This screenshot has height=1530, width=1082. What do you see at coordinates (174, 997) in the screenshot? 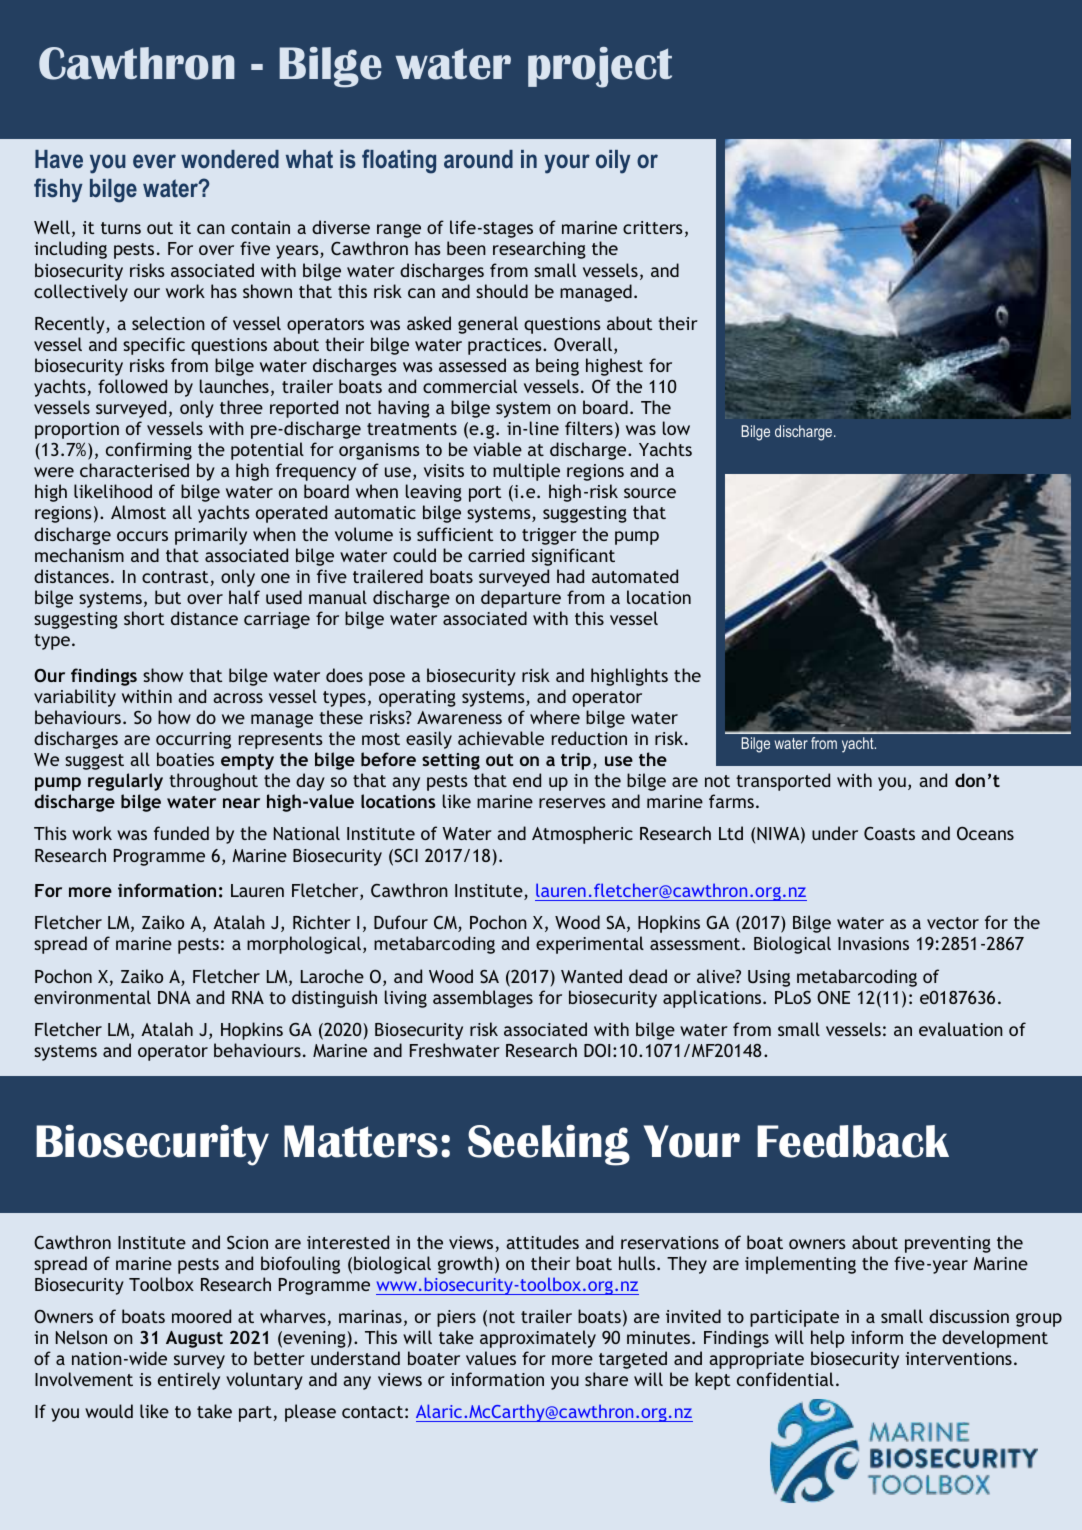
I see `DNA` at bounding box center [174, 997].
